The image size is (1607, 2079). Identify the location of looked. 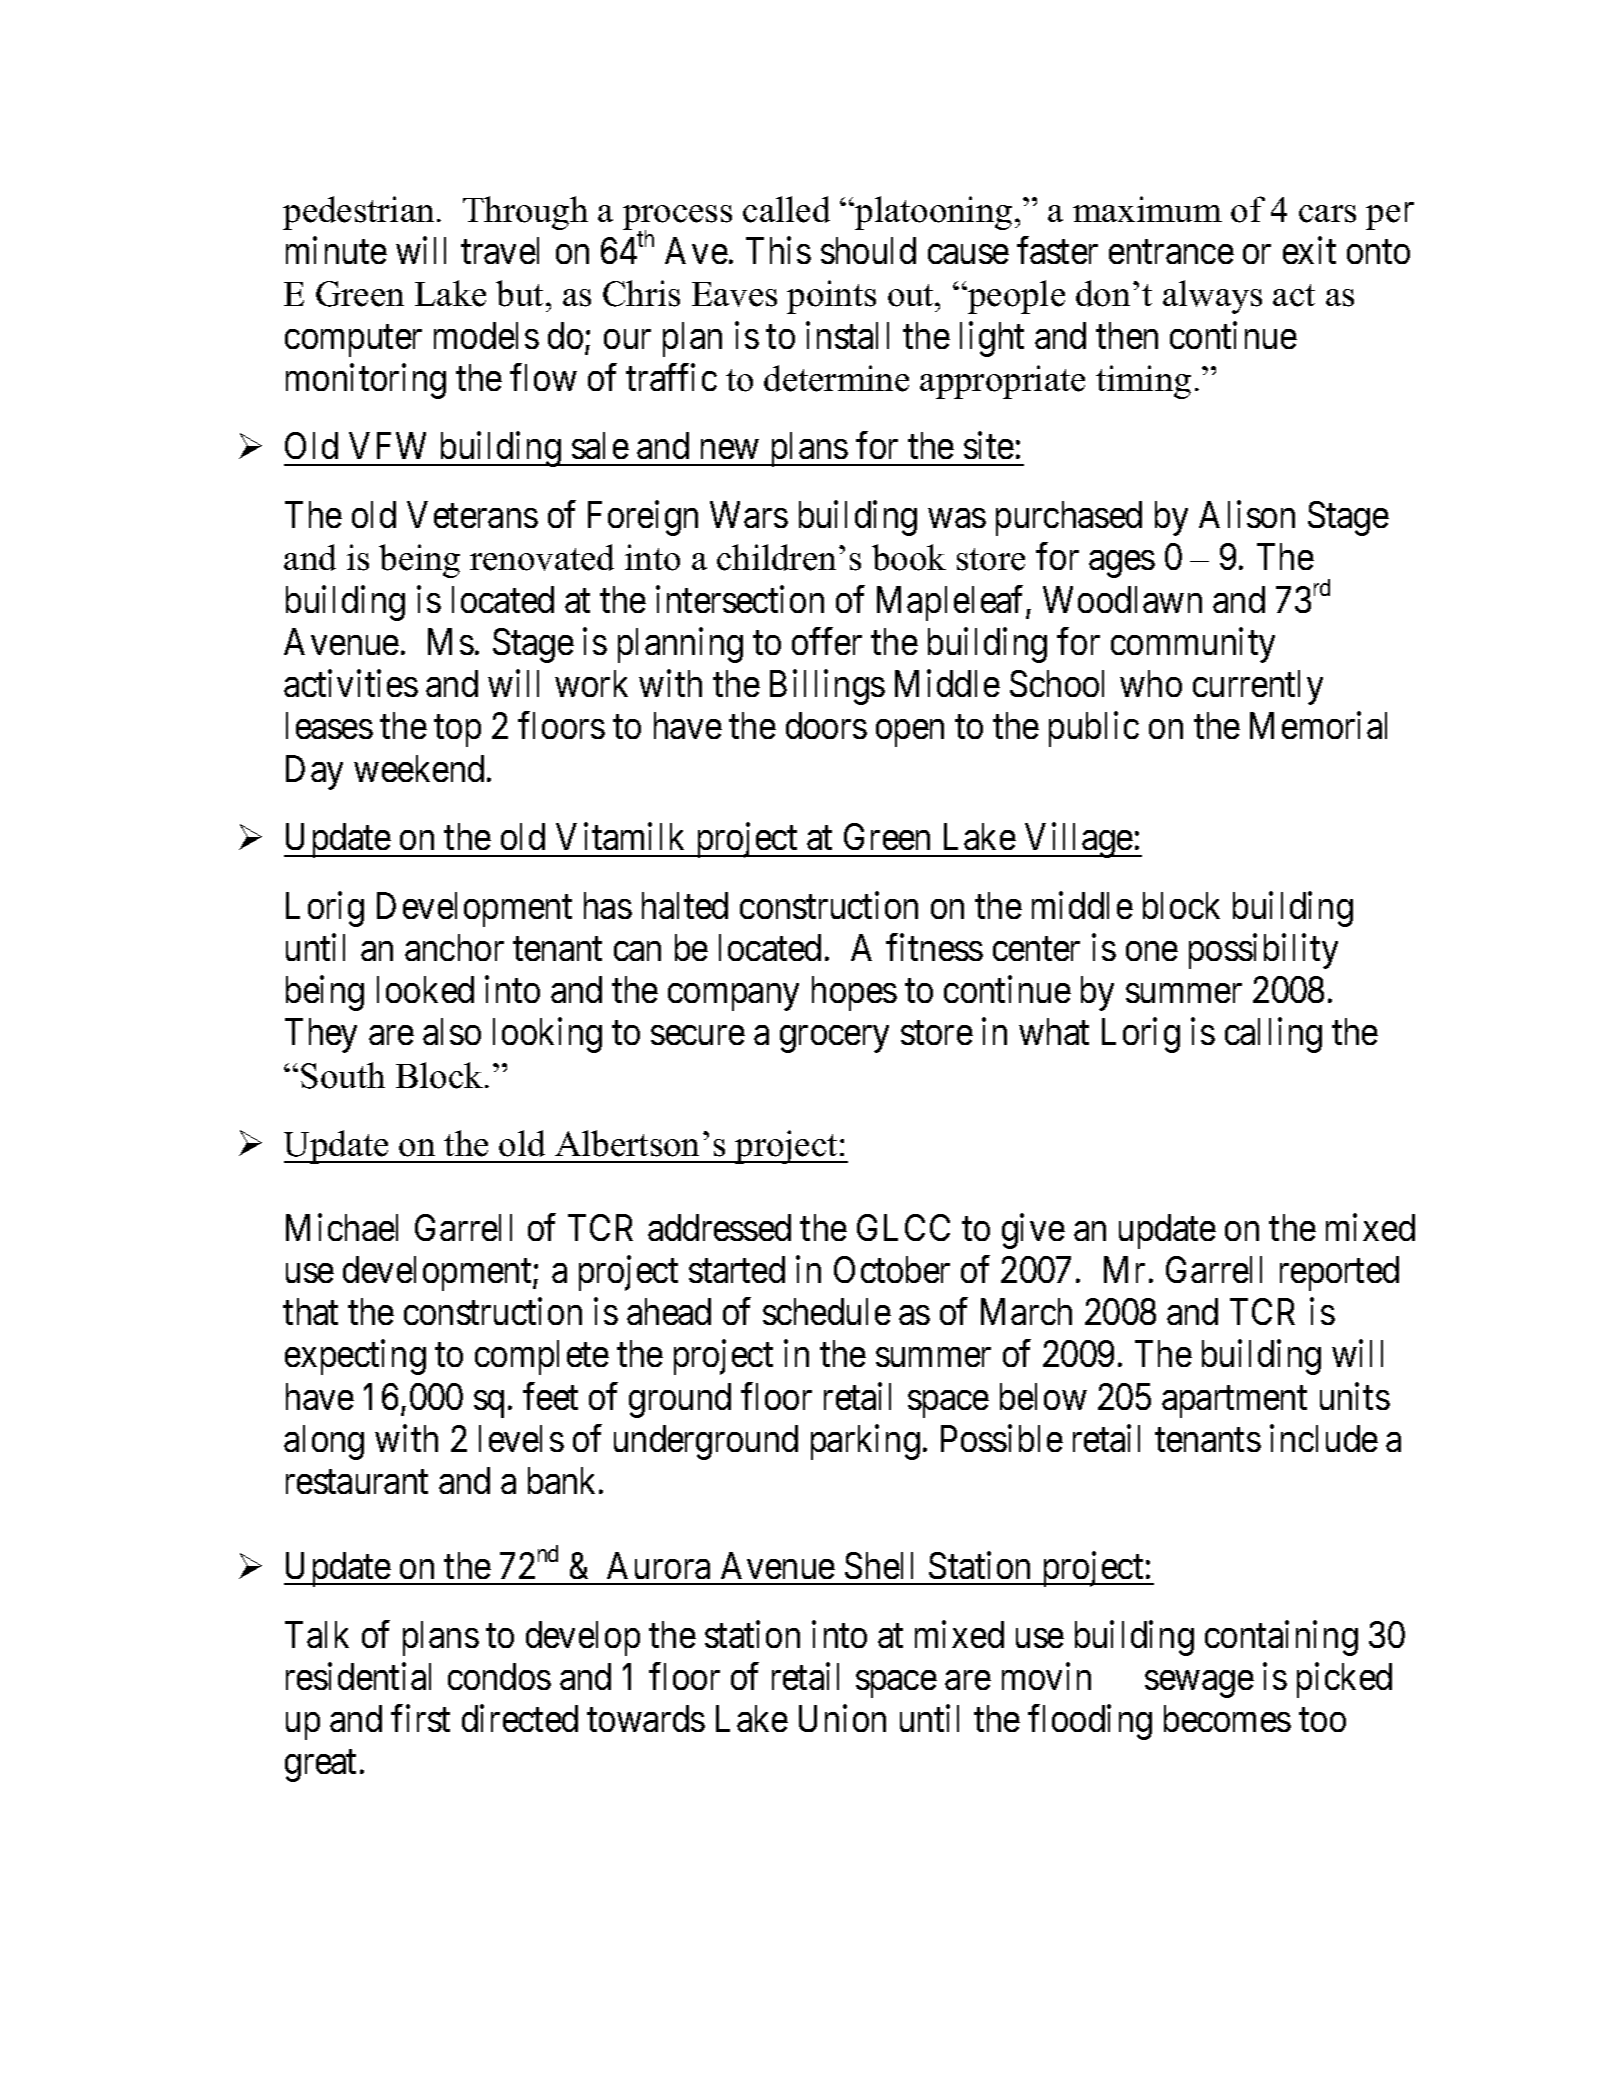
(425, 989).
